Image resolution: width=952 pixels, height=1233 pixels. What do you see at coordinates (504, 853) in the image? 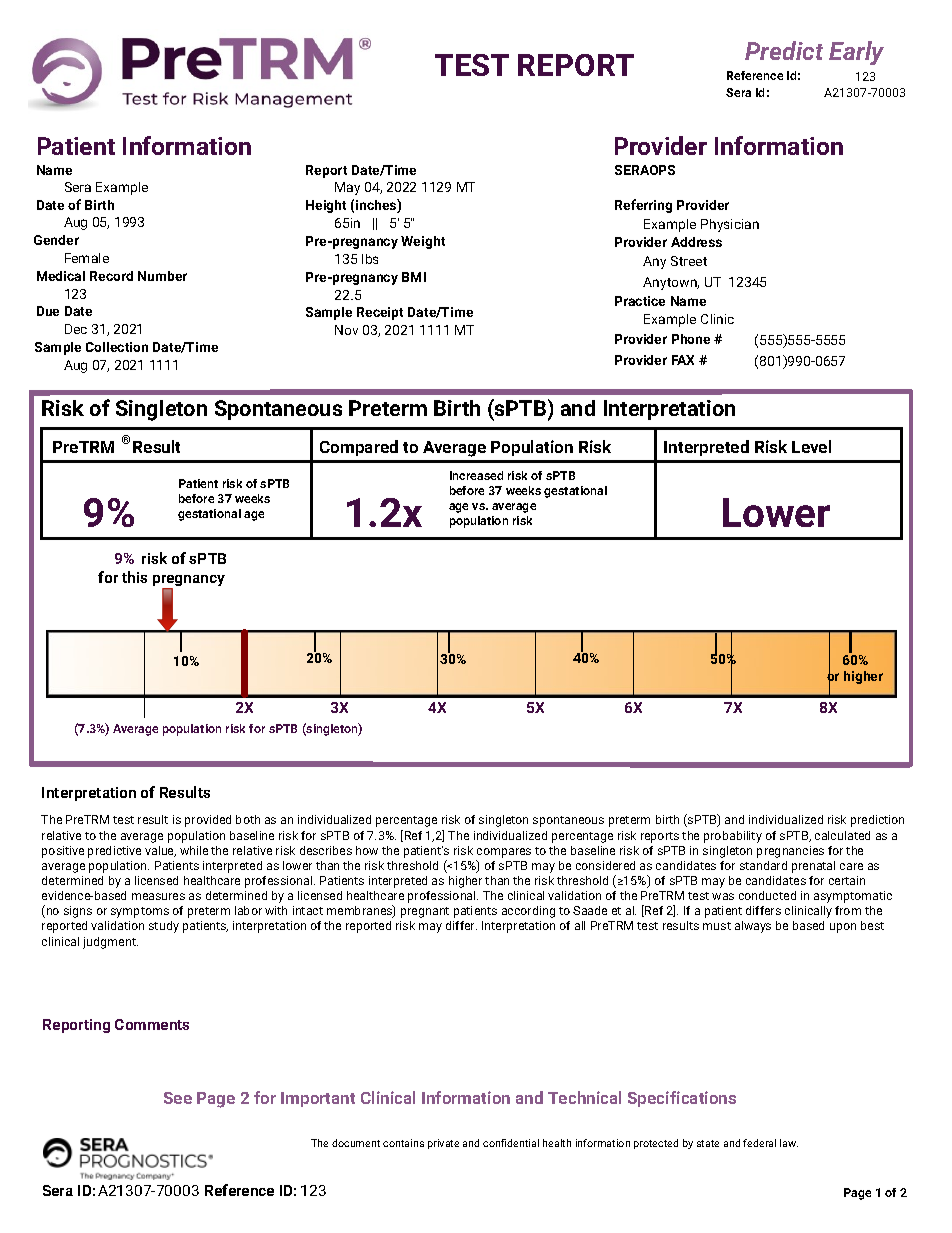
I see `compares` at bounding box center [504, 853].
